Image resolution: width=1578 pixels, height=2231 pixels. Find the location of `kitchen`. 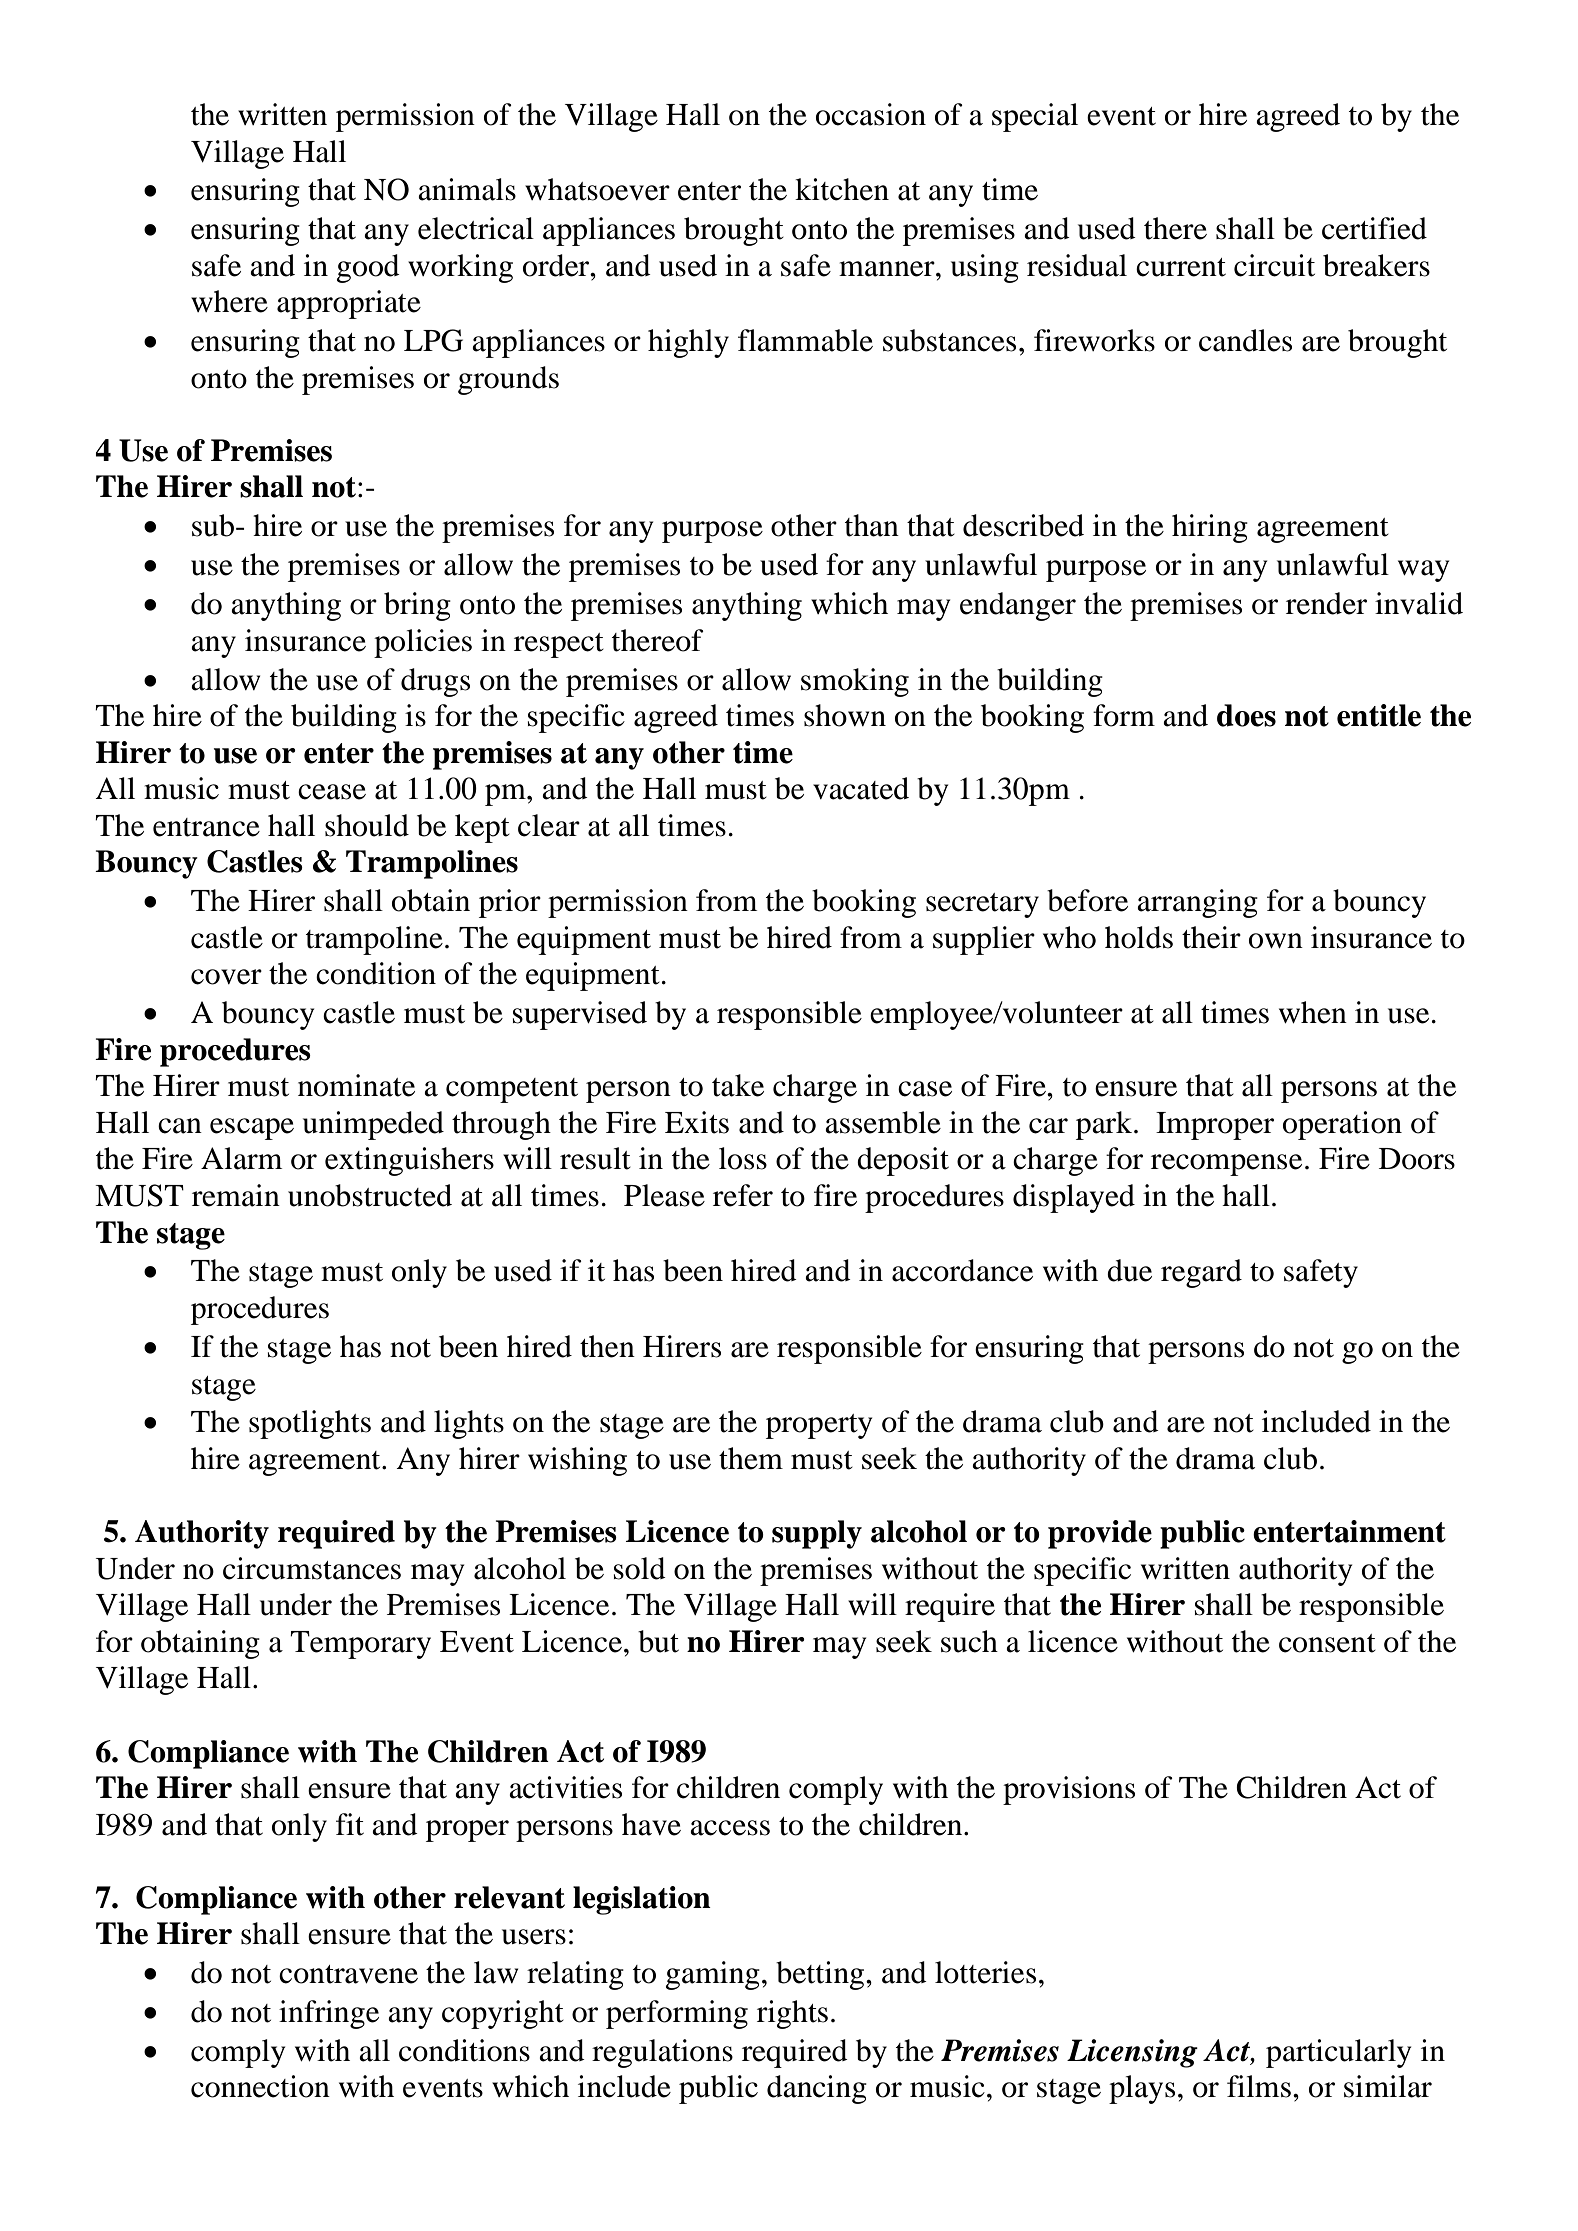

kitchen is located at coordinates (842, 189).
